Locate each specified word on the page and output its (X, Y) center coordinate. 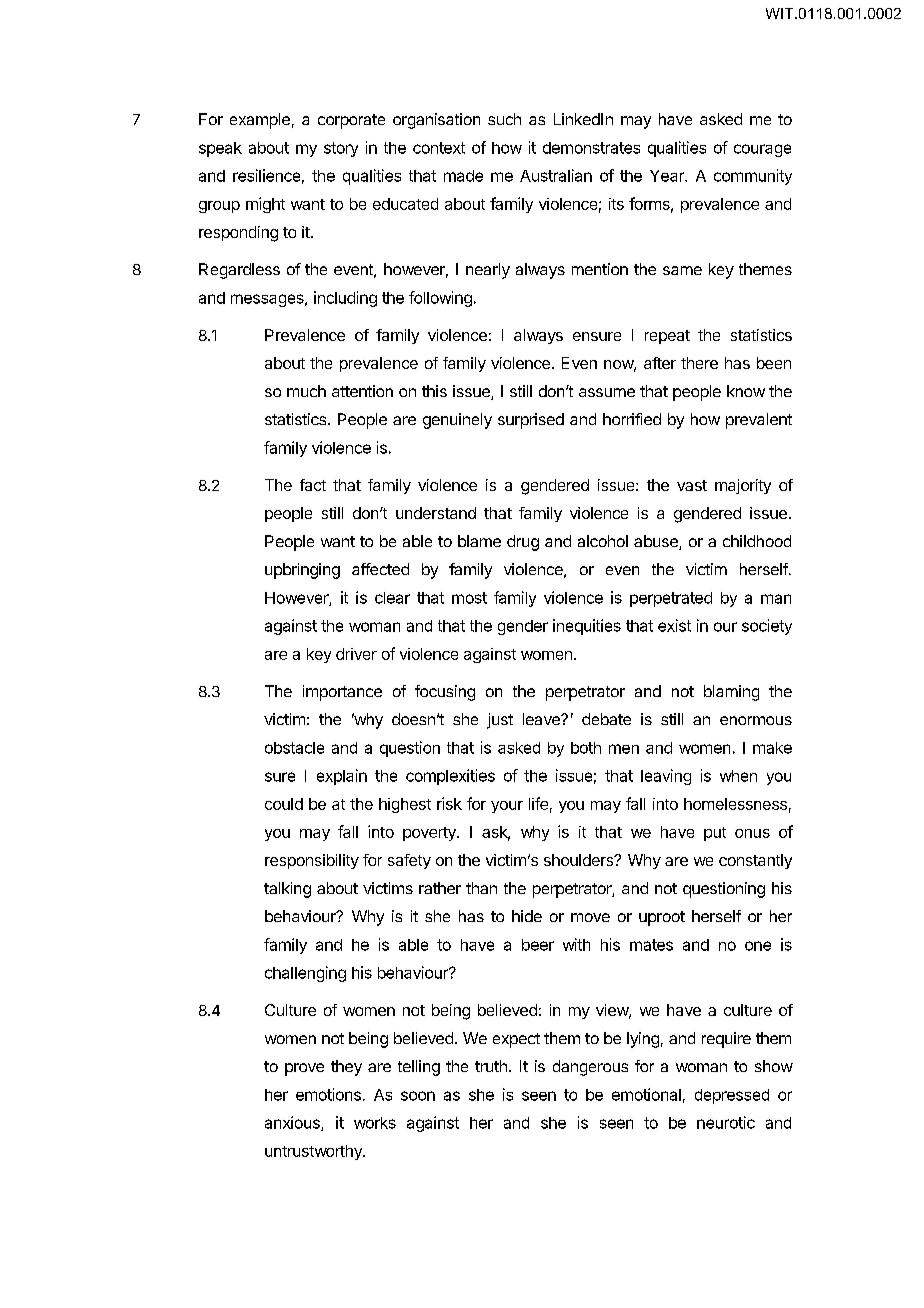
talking (287, 890)
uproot (662, 918)
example (260, 121)
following (440, 299)
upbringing (302, 571)
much (306, 391)
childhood (757, 541)
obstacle (294, 748)
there (699, 363)
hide (527, 916)
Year (668, 176)
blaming (731, 693)
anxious (293, 1123)
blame (479, 541)
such (504, 119)
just (500, 721)
